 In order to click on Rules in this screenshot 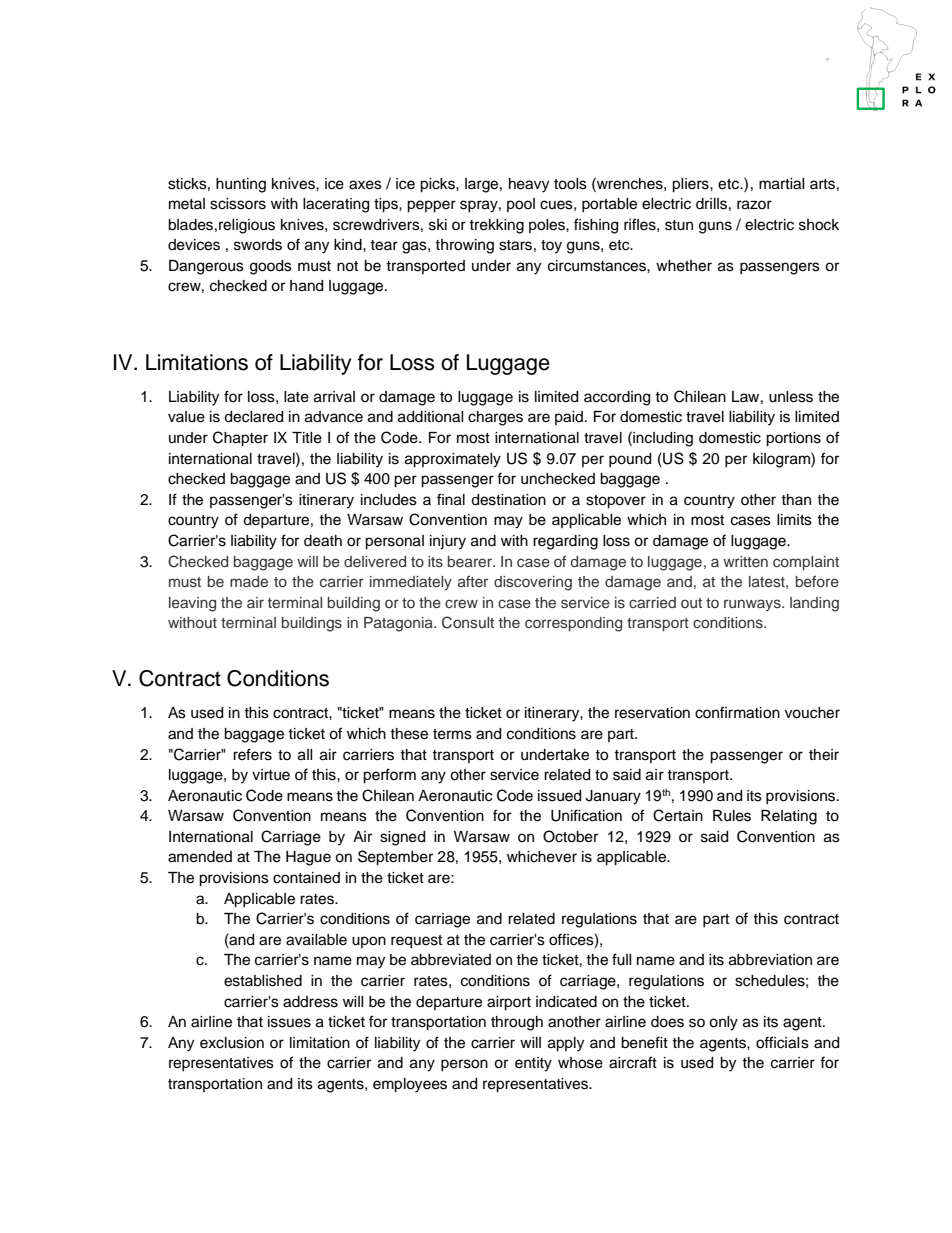, I will do `click(732, 816)`.
